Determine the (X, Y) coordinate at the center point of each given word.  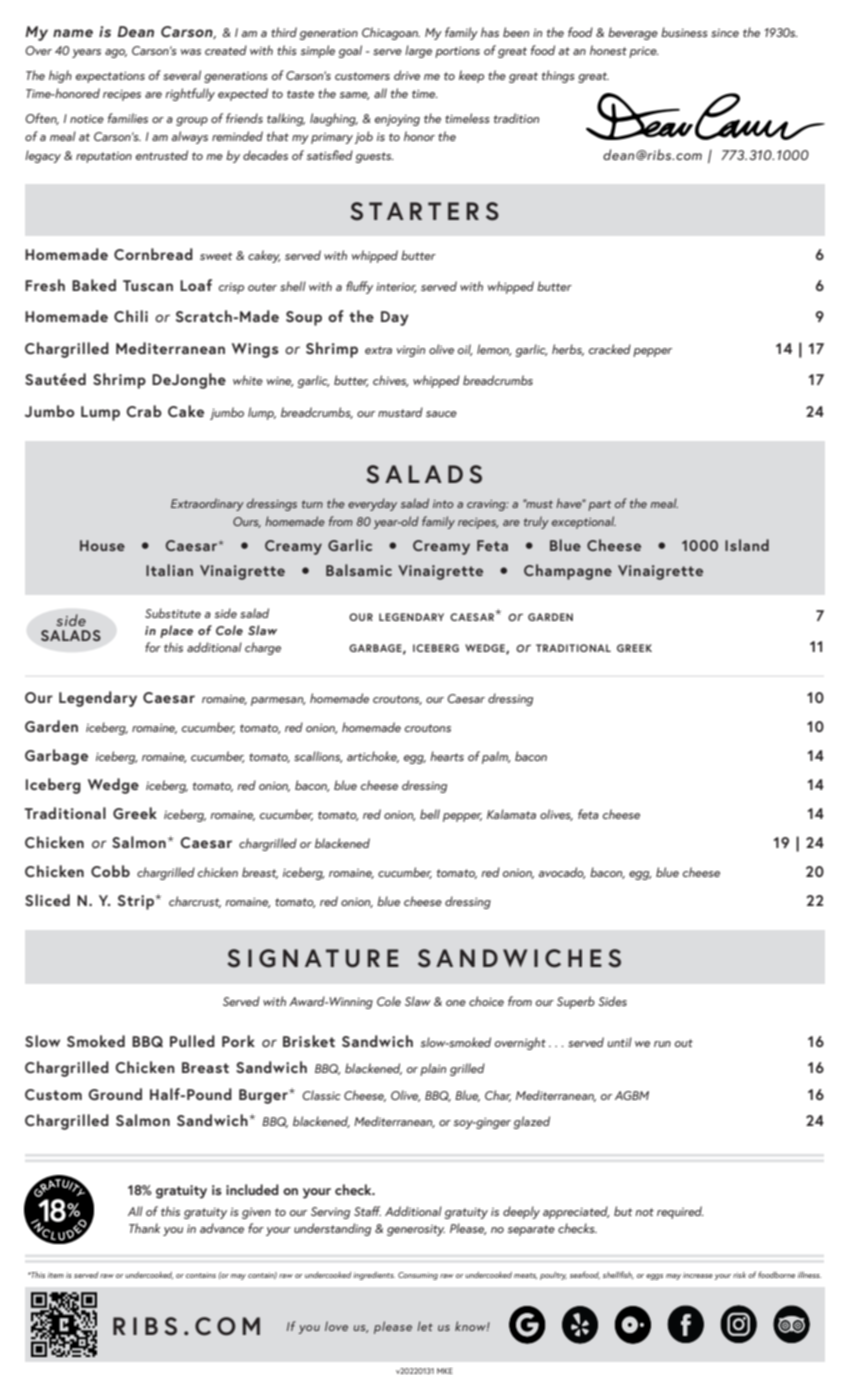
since (725, 33)
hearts (447, 756)
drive (407, 75)
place (176, 631)
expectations (110, 77)
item (56, 1275)
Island (747, 545)
